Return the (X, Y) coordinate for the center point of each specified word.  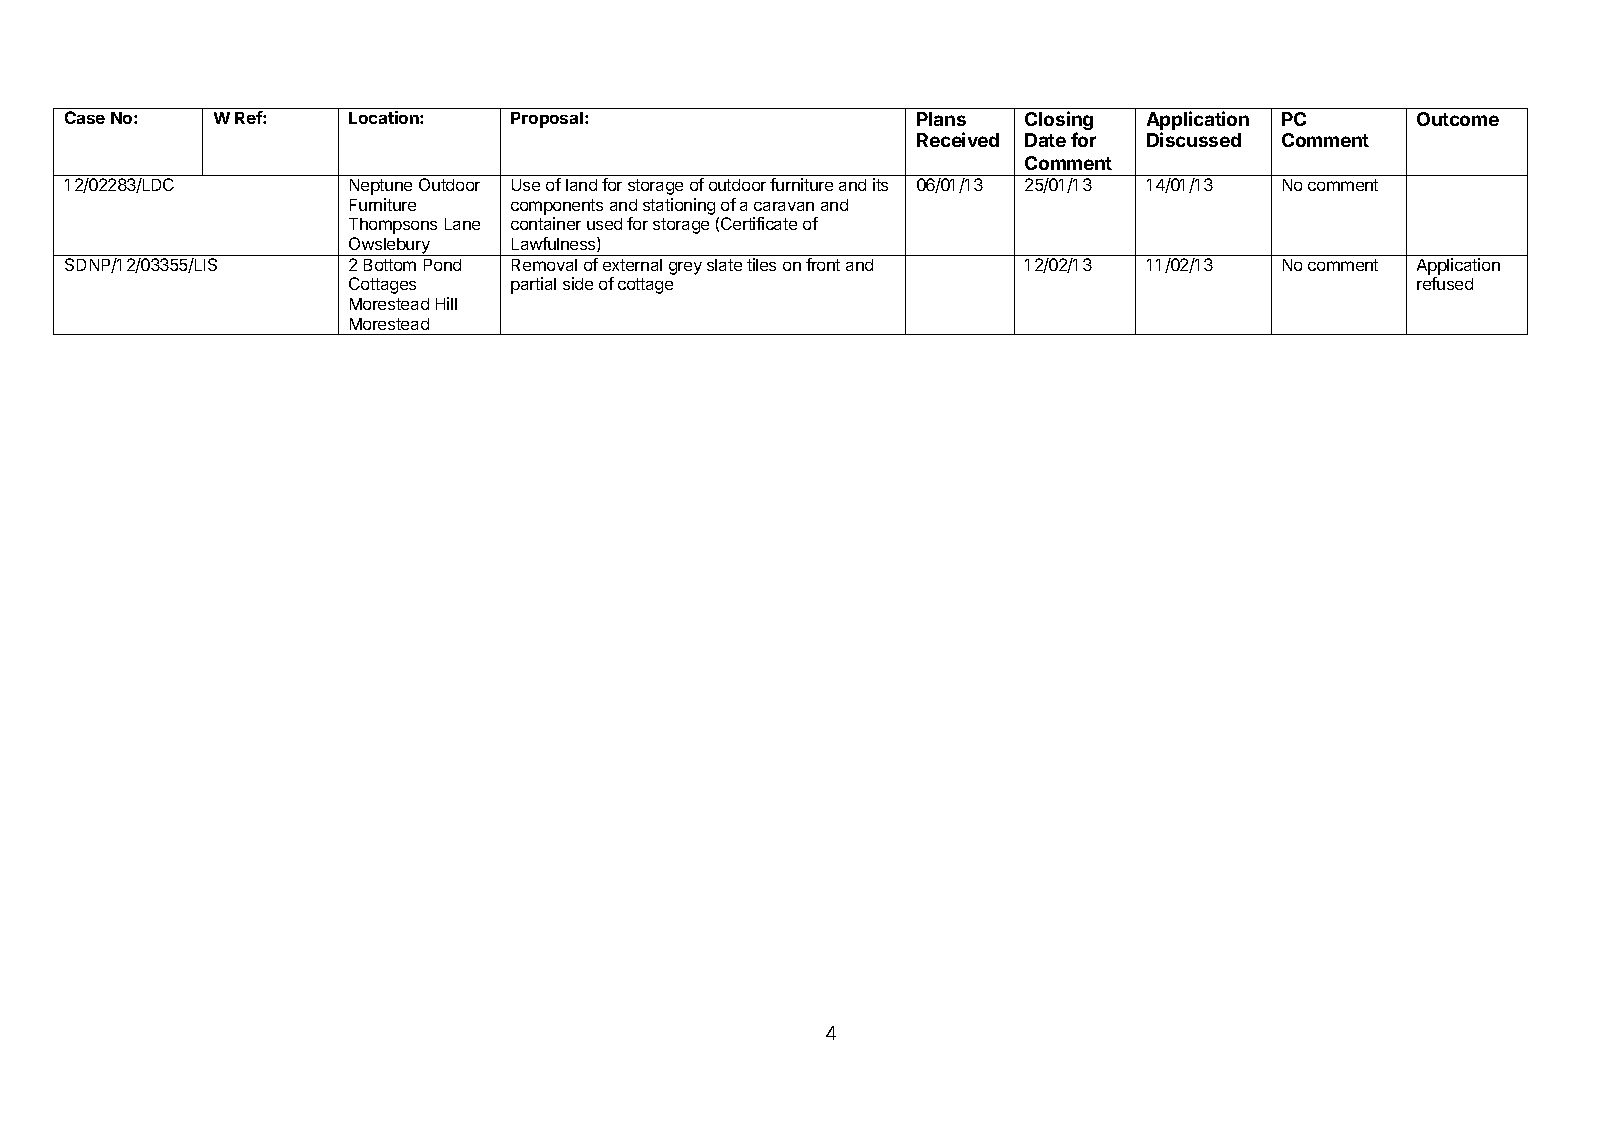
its (880, 184)
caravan (784, 206)
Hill (446, 303)
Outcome (1458, 119)
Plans (941, 119)
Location (385, 117)
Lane (462, 224)
